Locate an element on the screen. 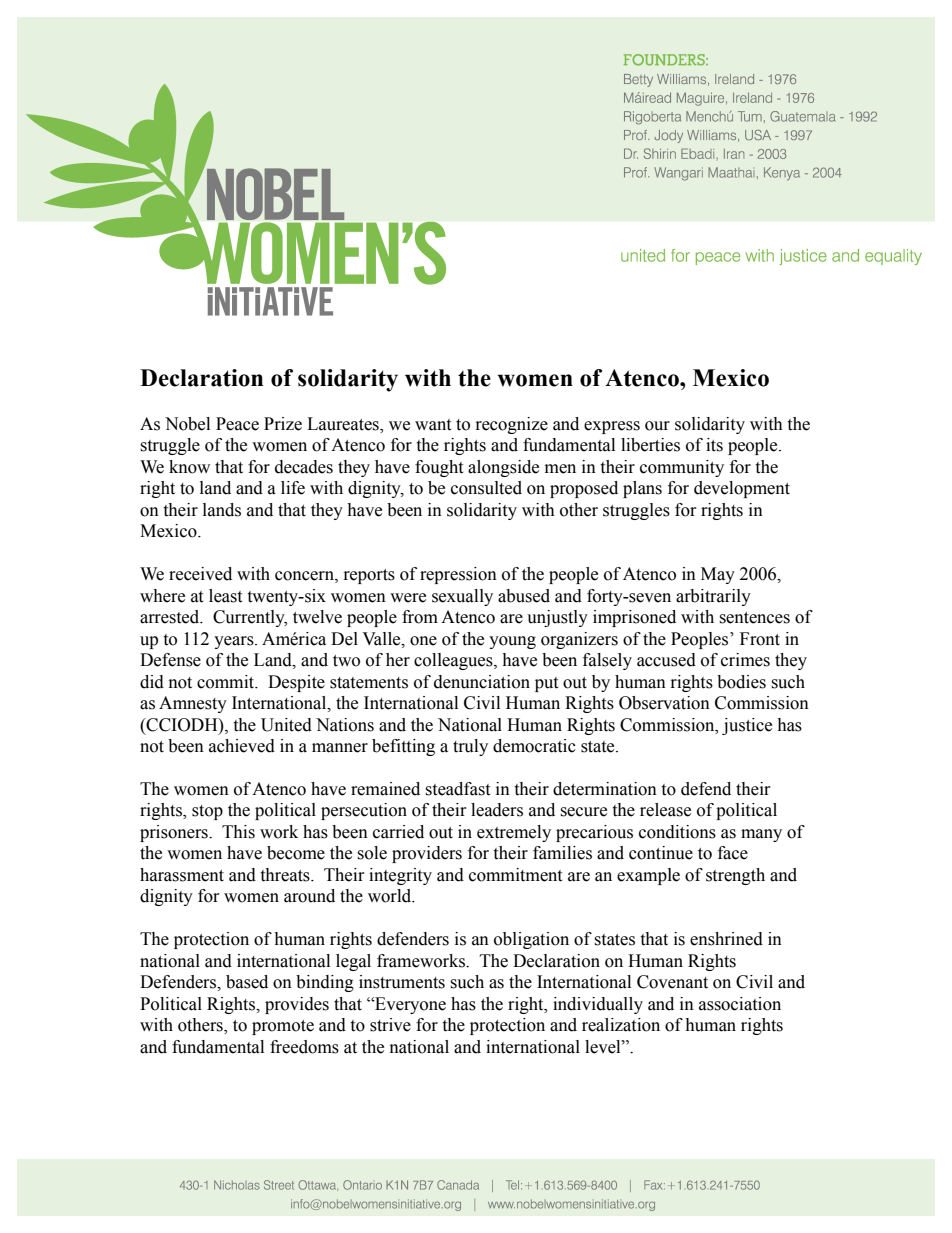  Everyone is located at coordinates (409, 1005).
